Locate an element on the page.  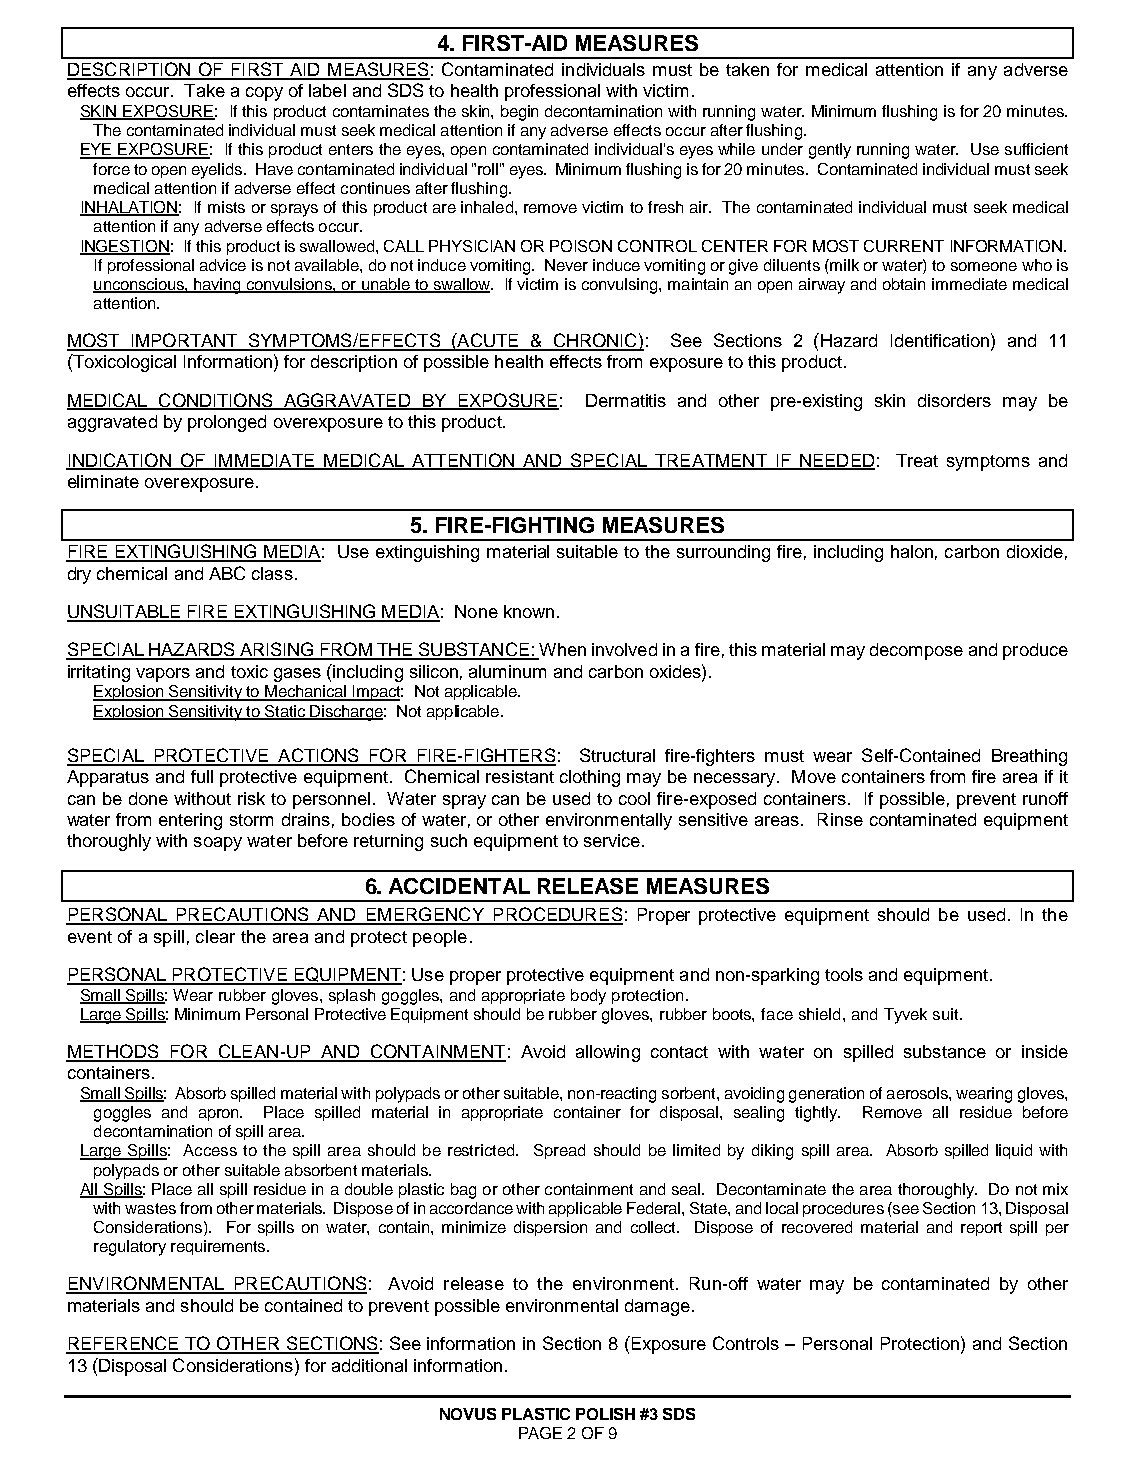
sufficient is located at coordinates (1036, 149).
